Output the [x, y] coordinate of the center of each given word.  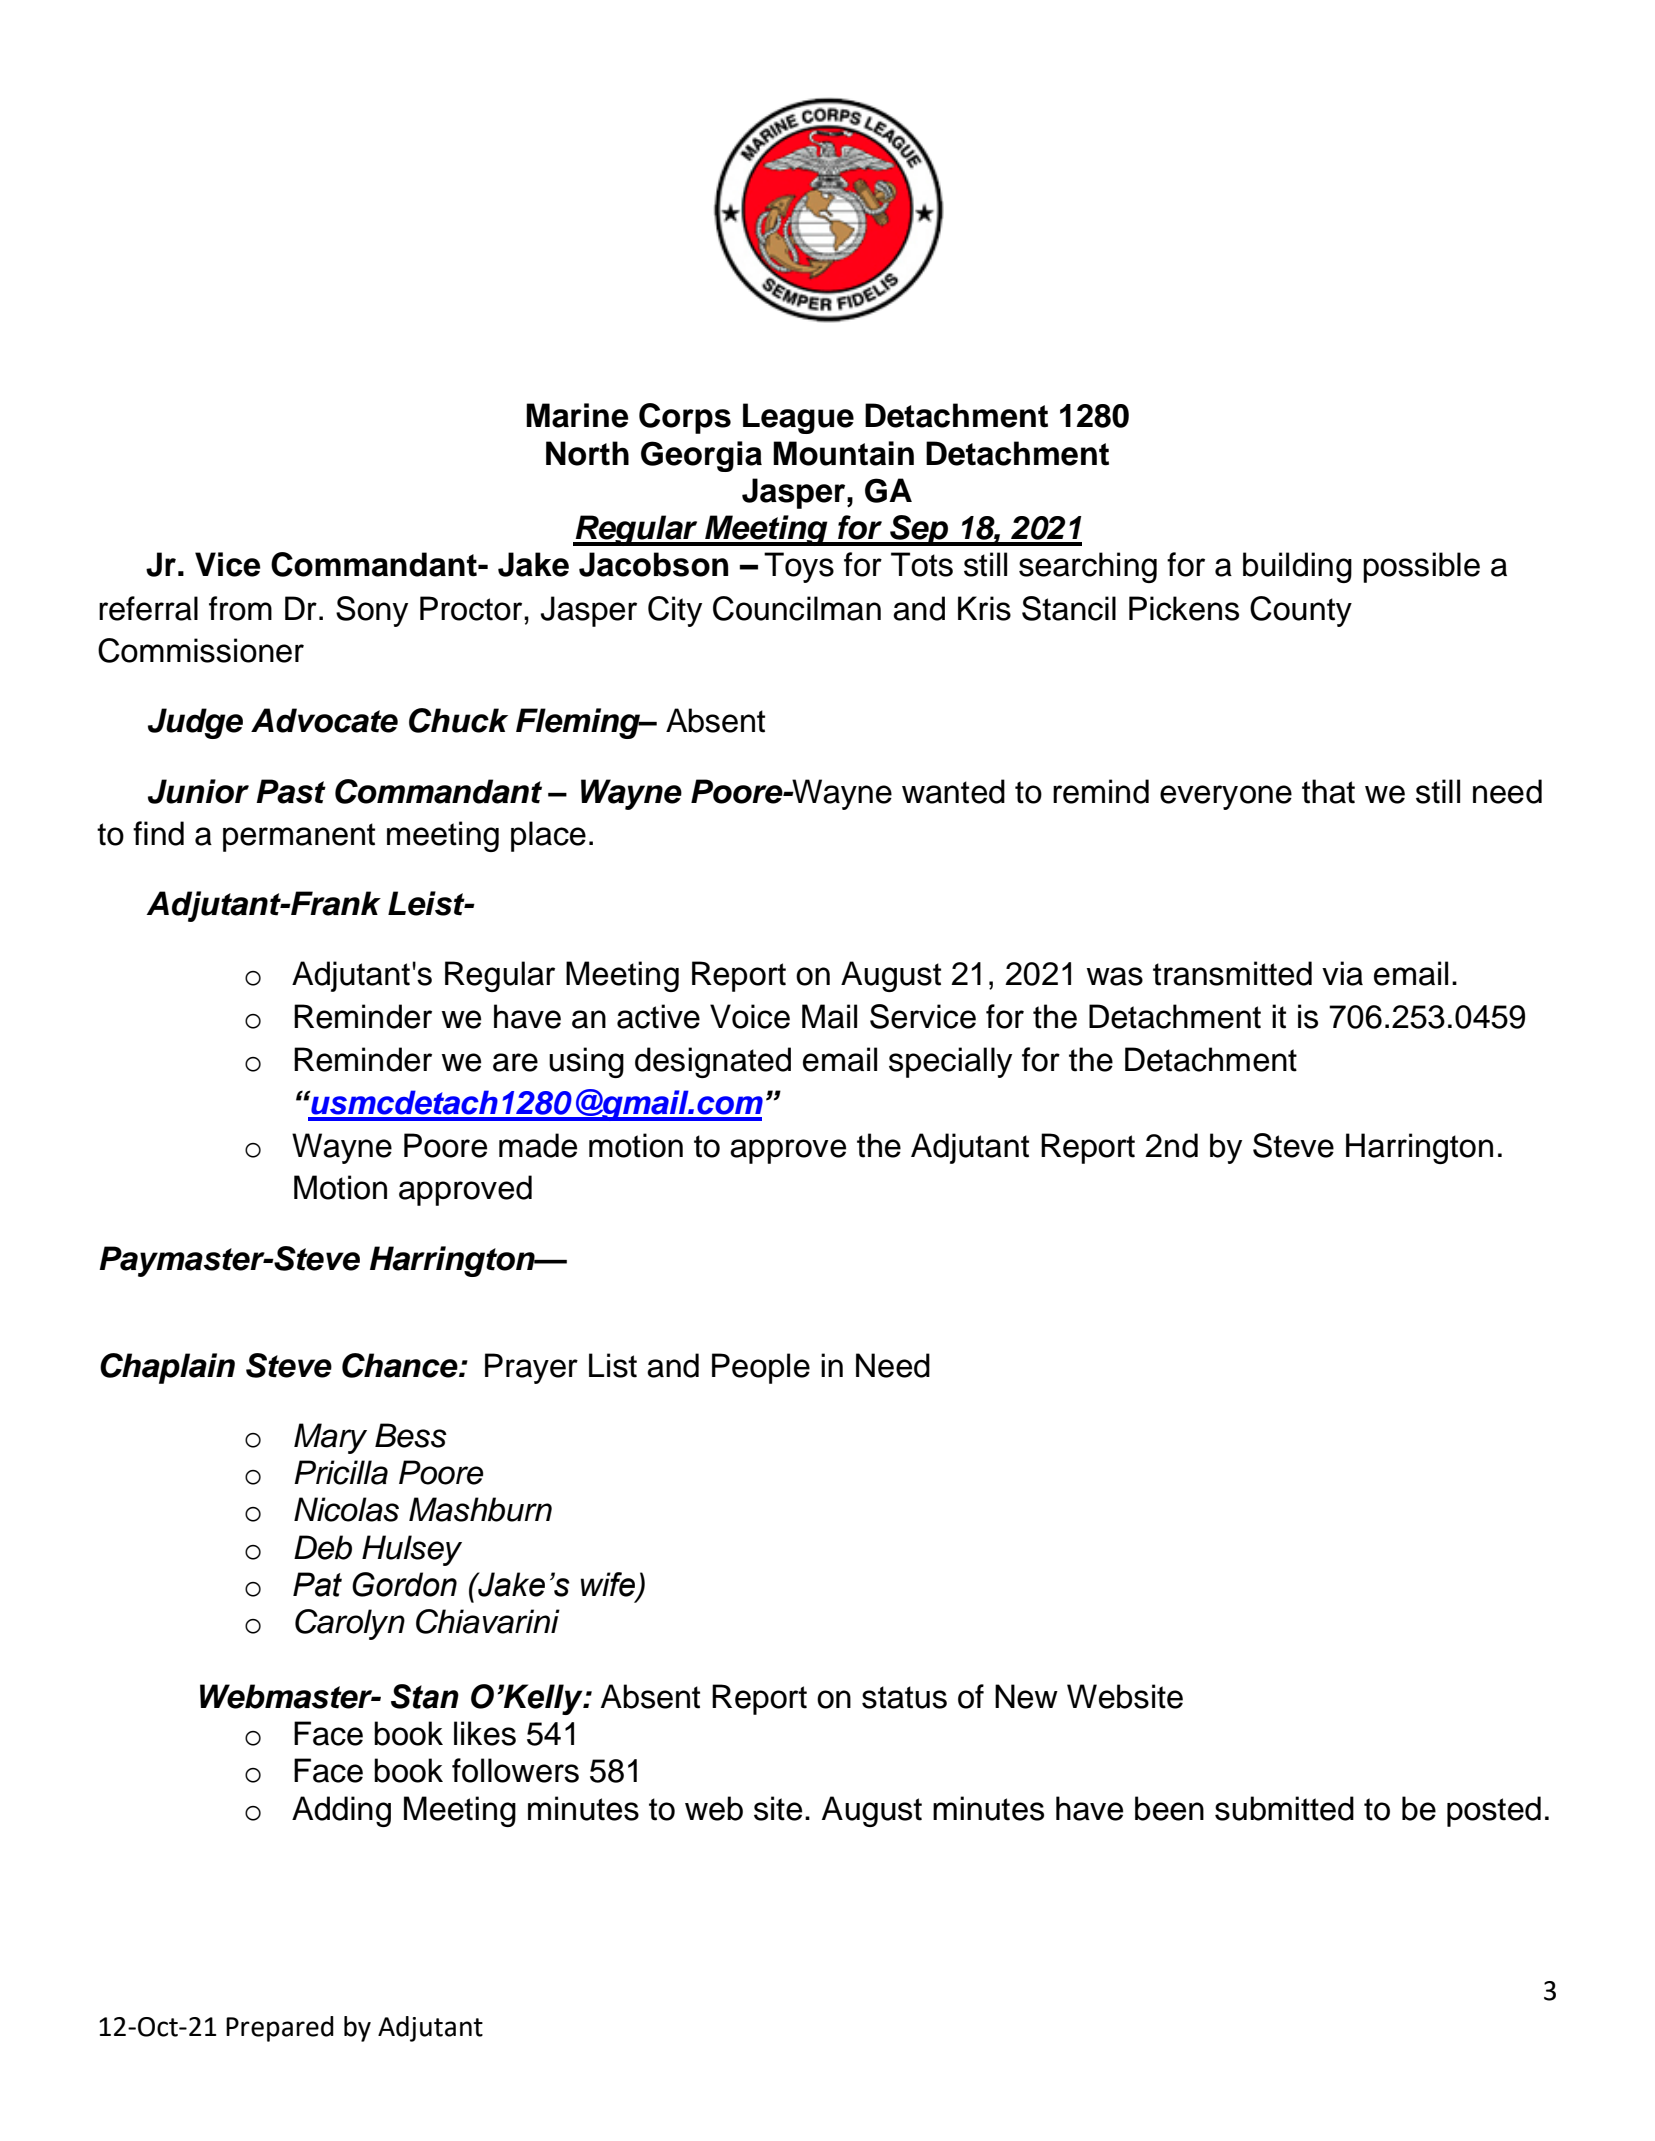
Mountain [843, 453]
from [240, 608]
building [1297, 567]
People [761, 1368]
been [1169, 1808]
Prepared [280, 2029]
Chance [401, 1365]
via [1342, 973]
